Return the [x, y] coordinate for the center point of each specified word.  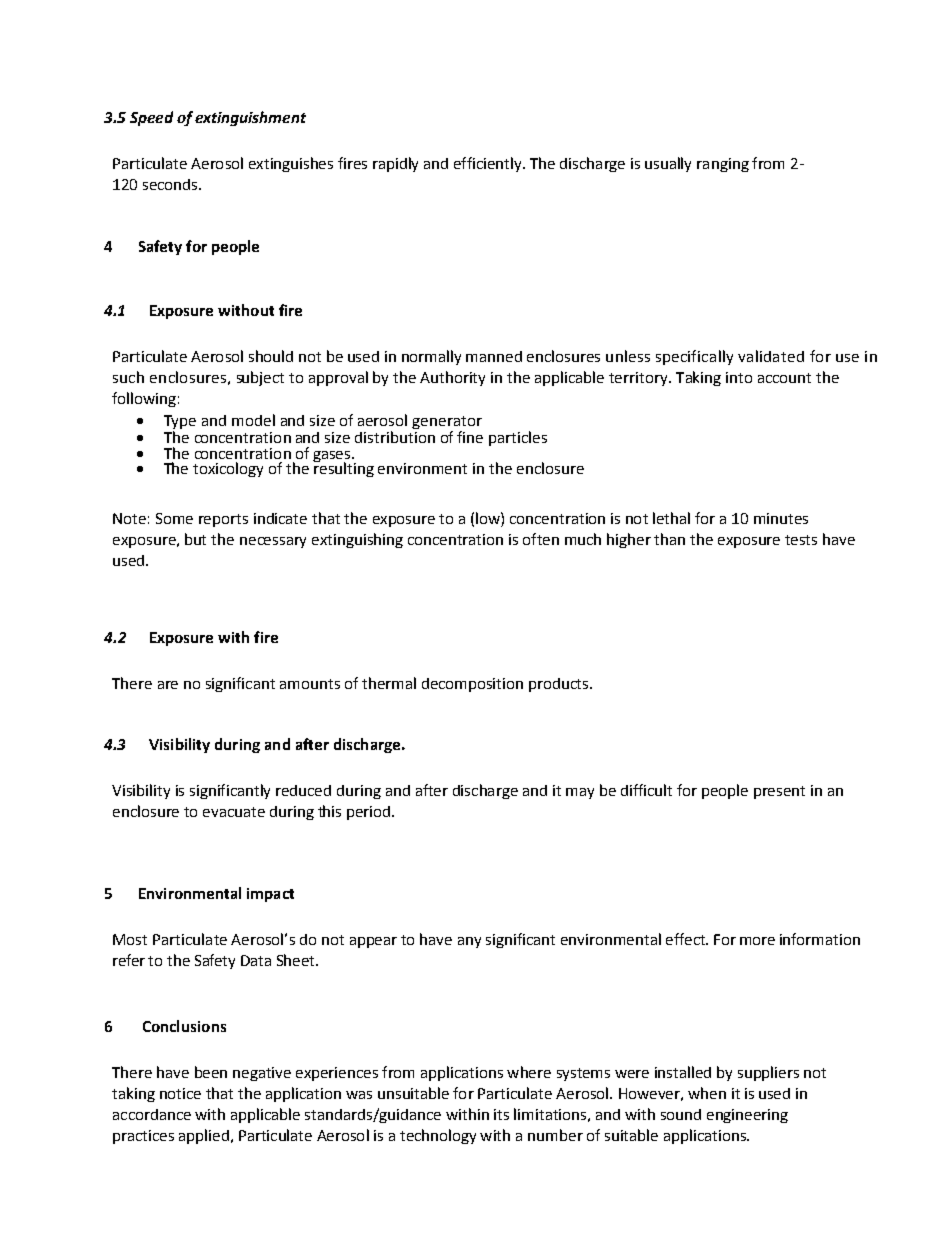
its [501, 1114]
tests [801, 540]
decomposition [472, 685]
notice [180, 1093]
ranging [723, 165]
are [168, 685]
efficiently [489, 164]
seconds [171, 184]
